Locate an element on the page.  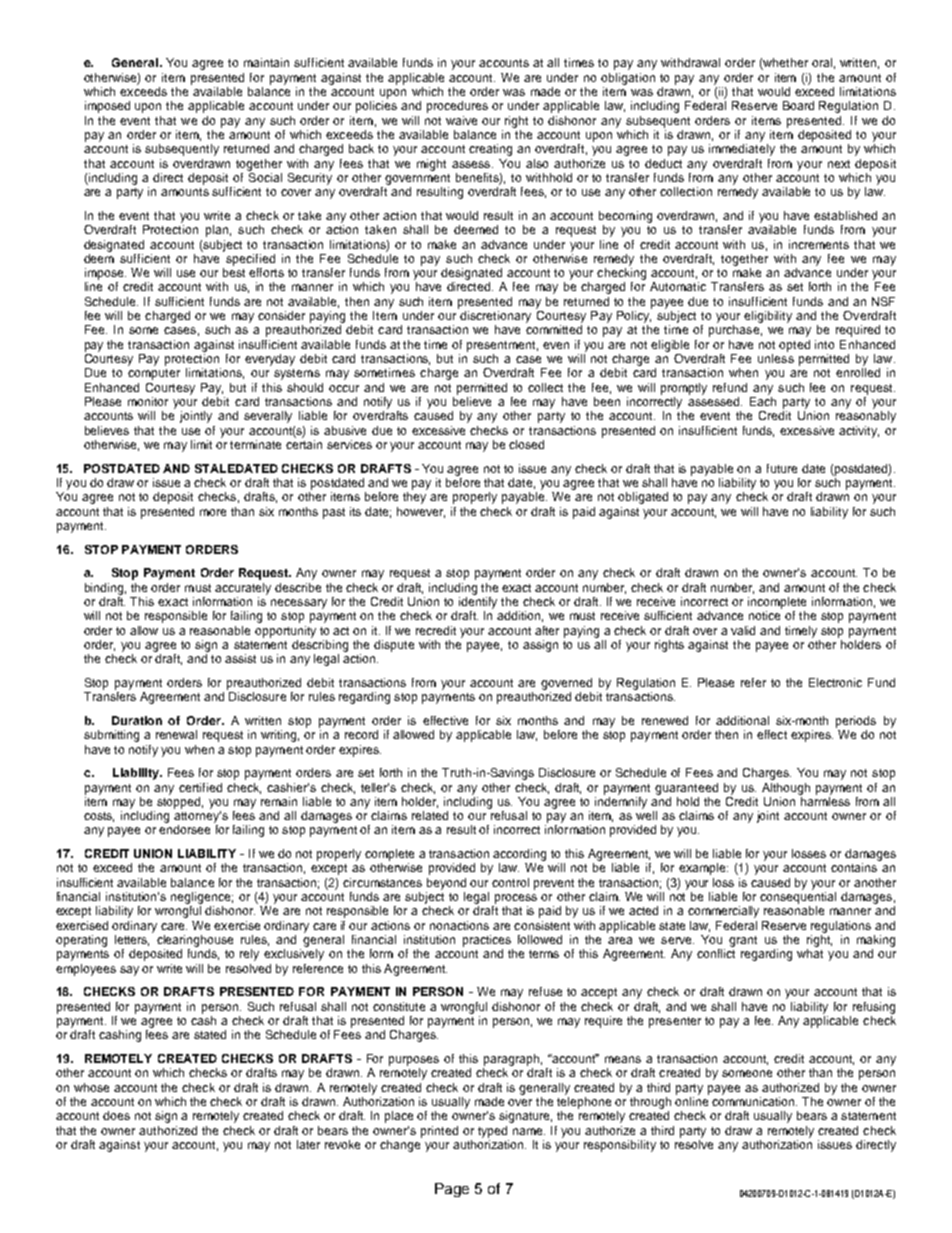
Board is located at coordinates (798, 105).
